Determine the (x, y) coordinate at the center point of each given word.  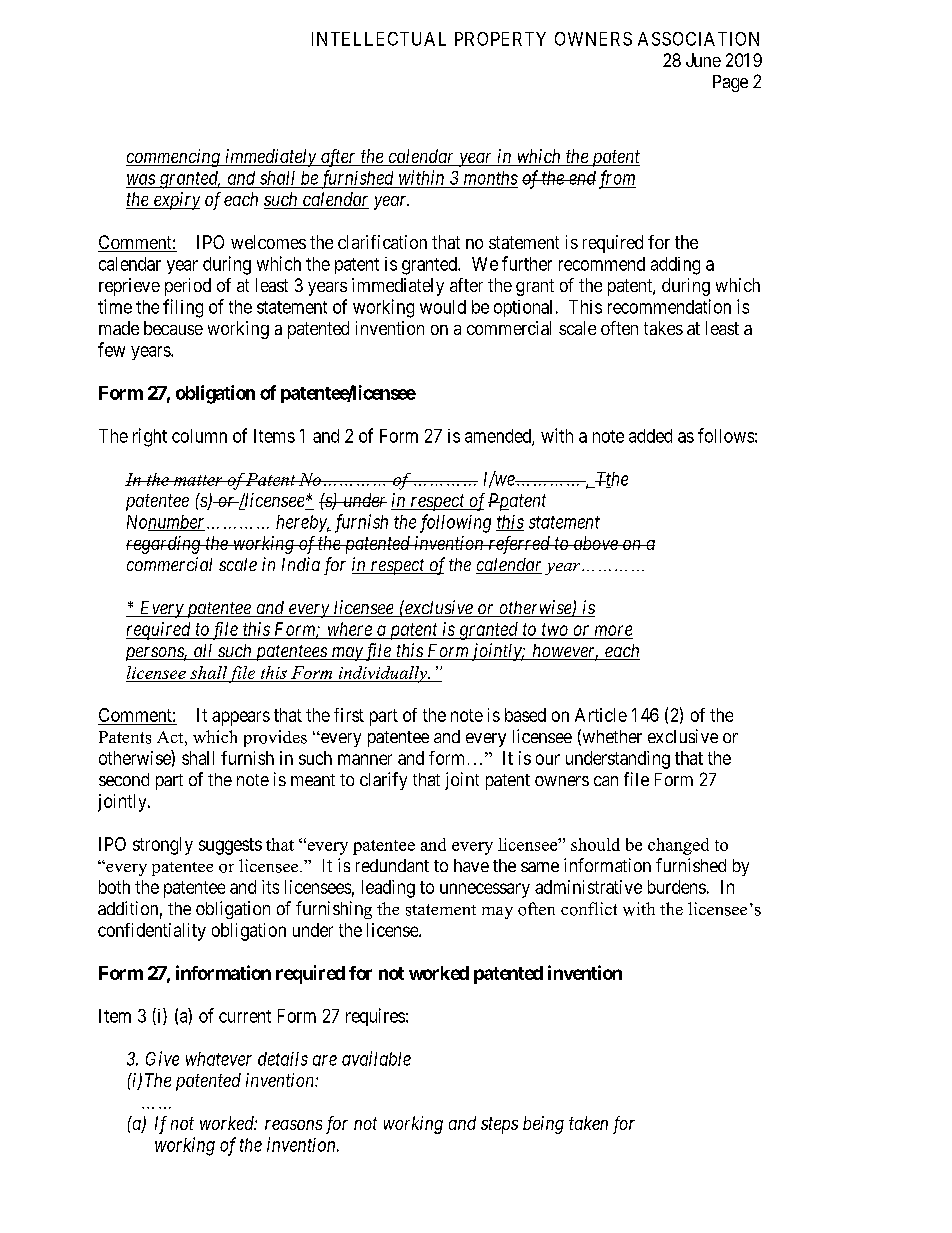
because (173, 328)
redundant (392, 865)
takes (663, 328)
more (613, 630)
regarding (164, 545)
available (376, 1058)
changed (678, 846)
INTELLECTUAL (379, 39)
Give (162, 1058)
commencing (174, 158)
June (703, 60)
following (455, 523)
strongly (163, 846)
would (443, 307)
